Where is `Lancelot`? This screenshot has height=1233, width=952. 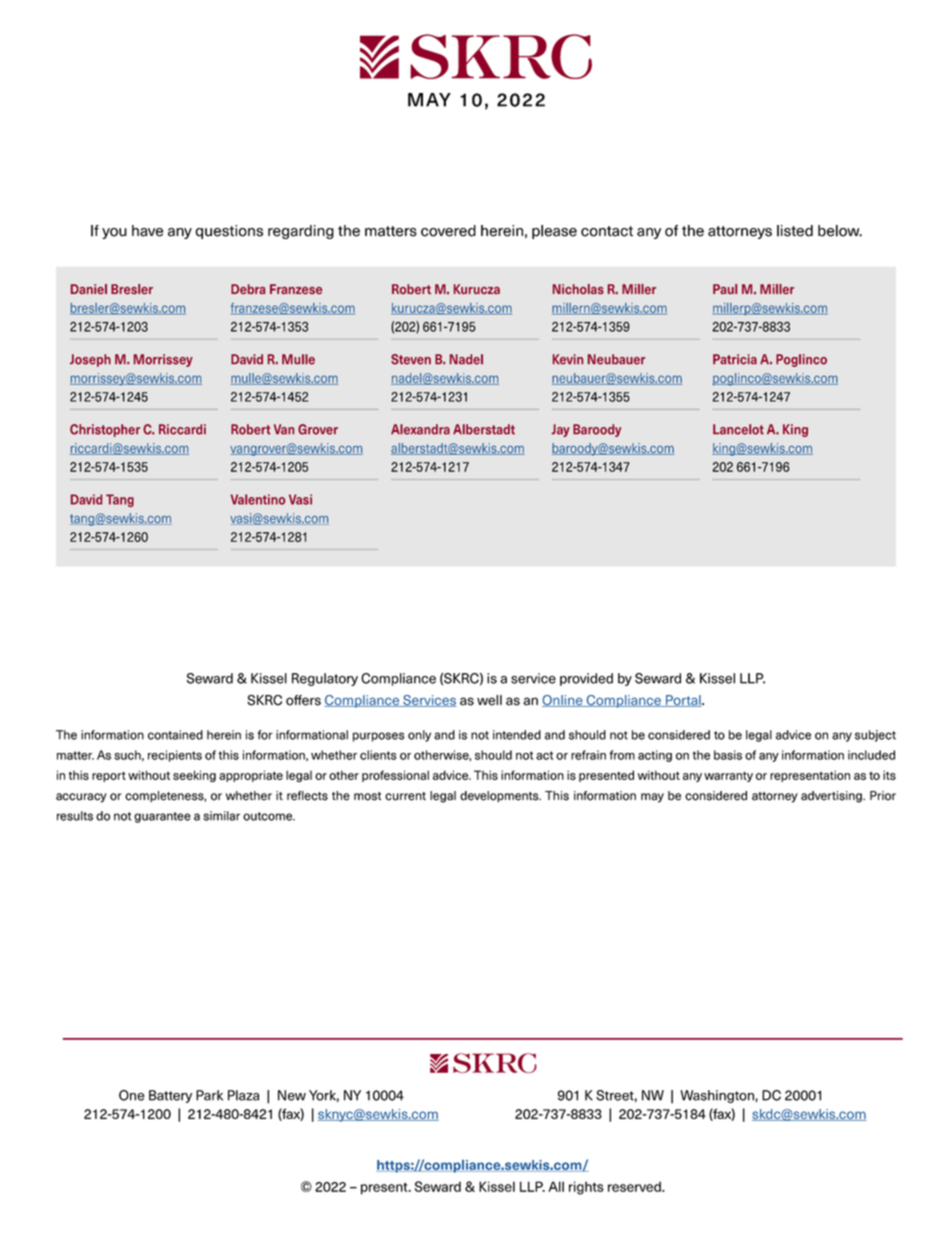 Lancelot is located at coordinates (738, 429).
